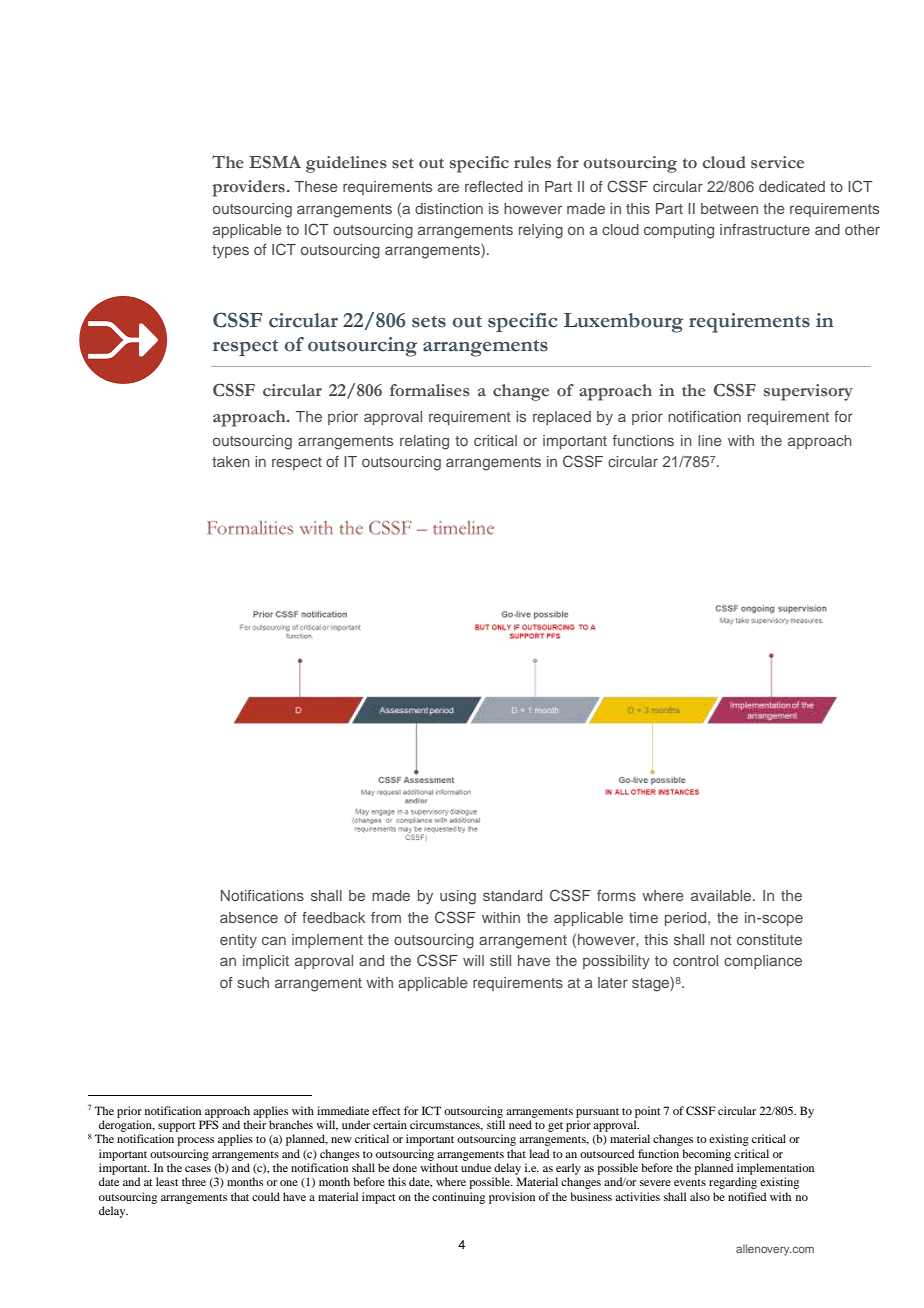 The height and width of the screenshot is (1308, 924). What do you see at coordinates (808, 392) in the screenshot?
I see `supervisory` at bounding box center [808, 392].
